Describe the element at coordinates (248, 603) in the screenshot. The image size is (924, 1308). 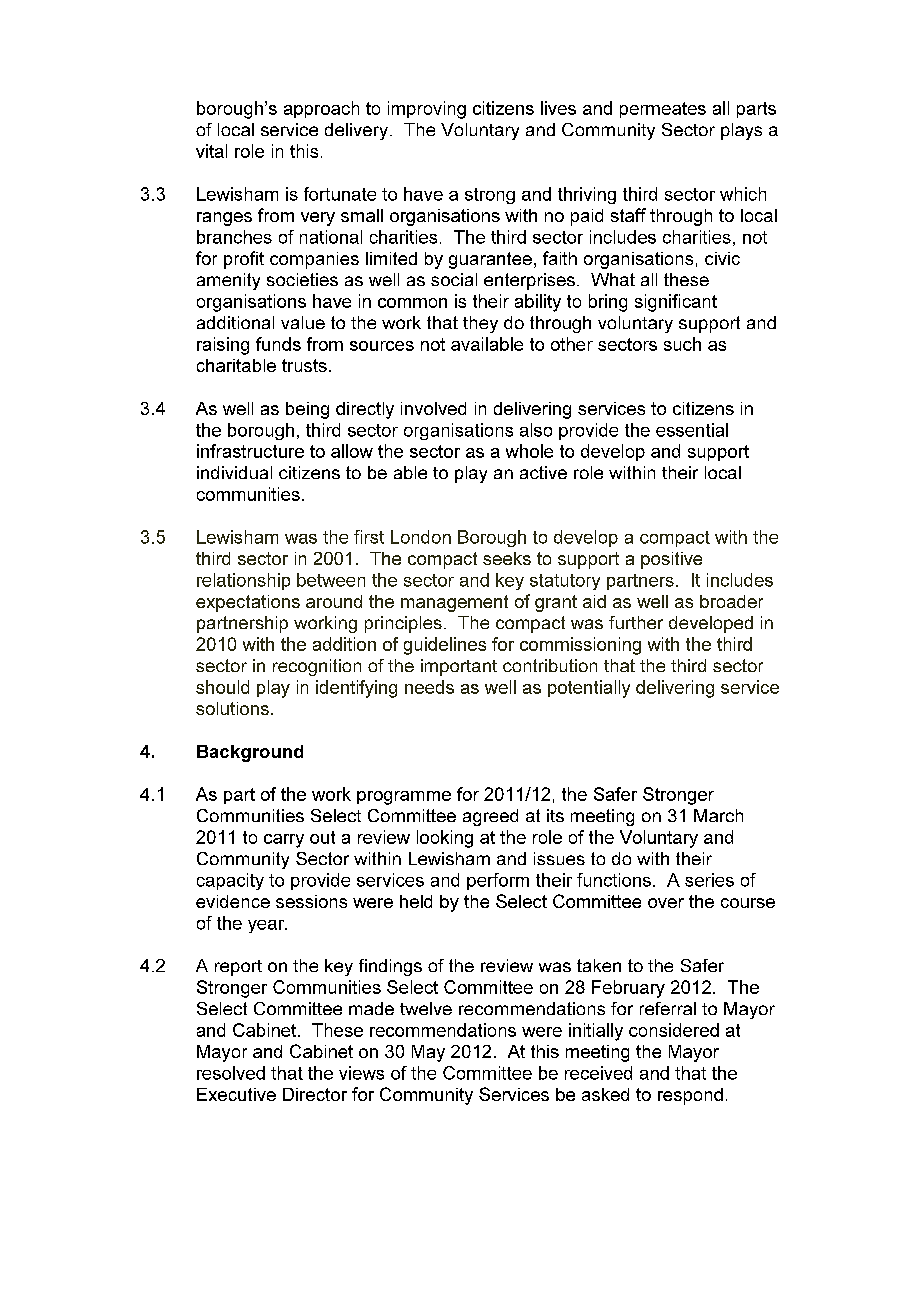
I see `expectations` at that location.
